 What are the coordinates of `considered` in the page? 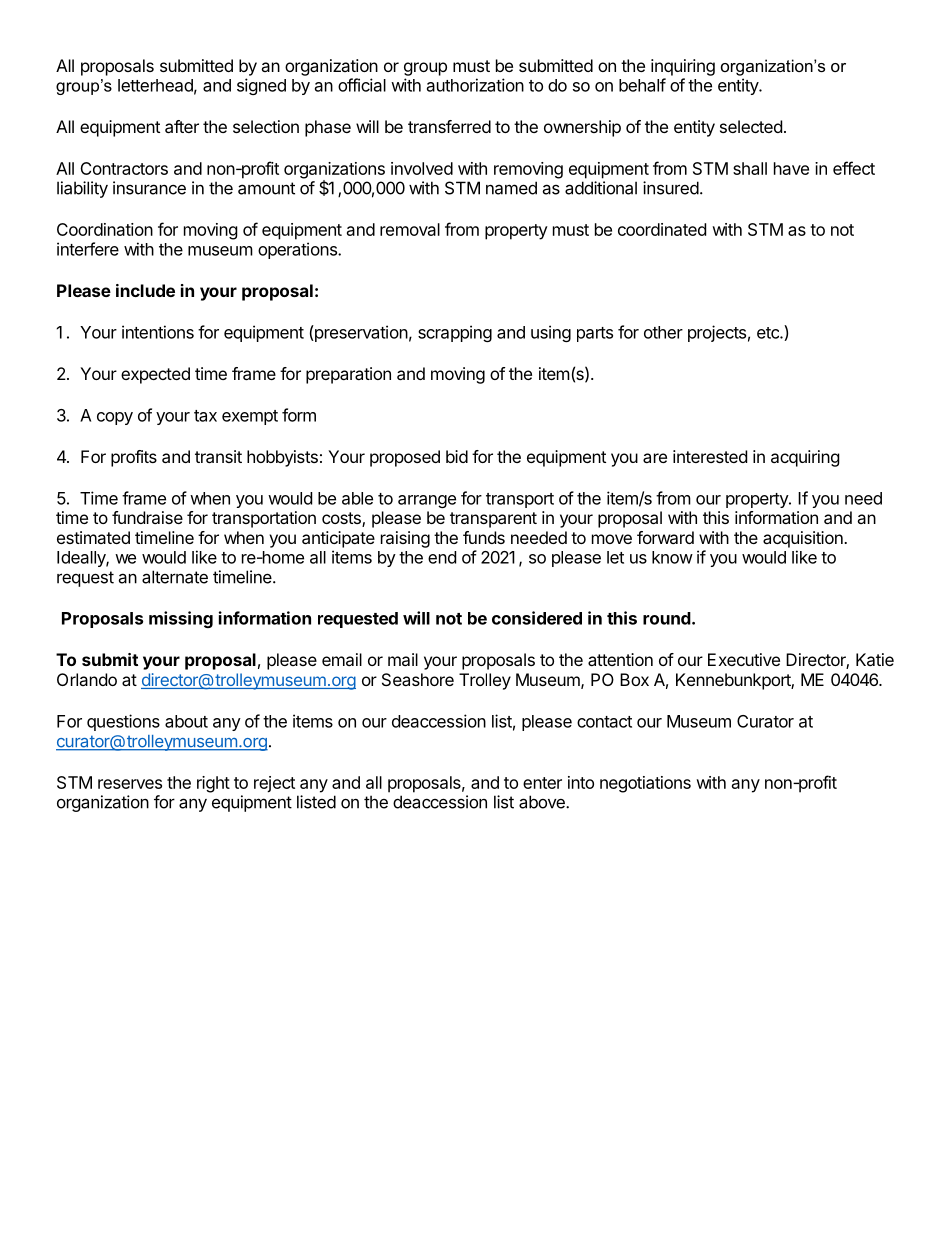 It's located at (537, 618).
